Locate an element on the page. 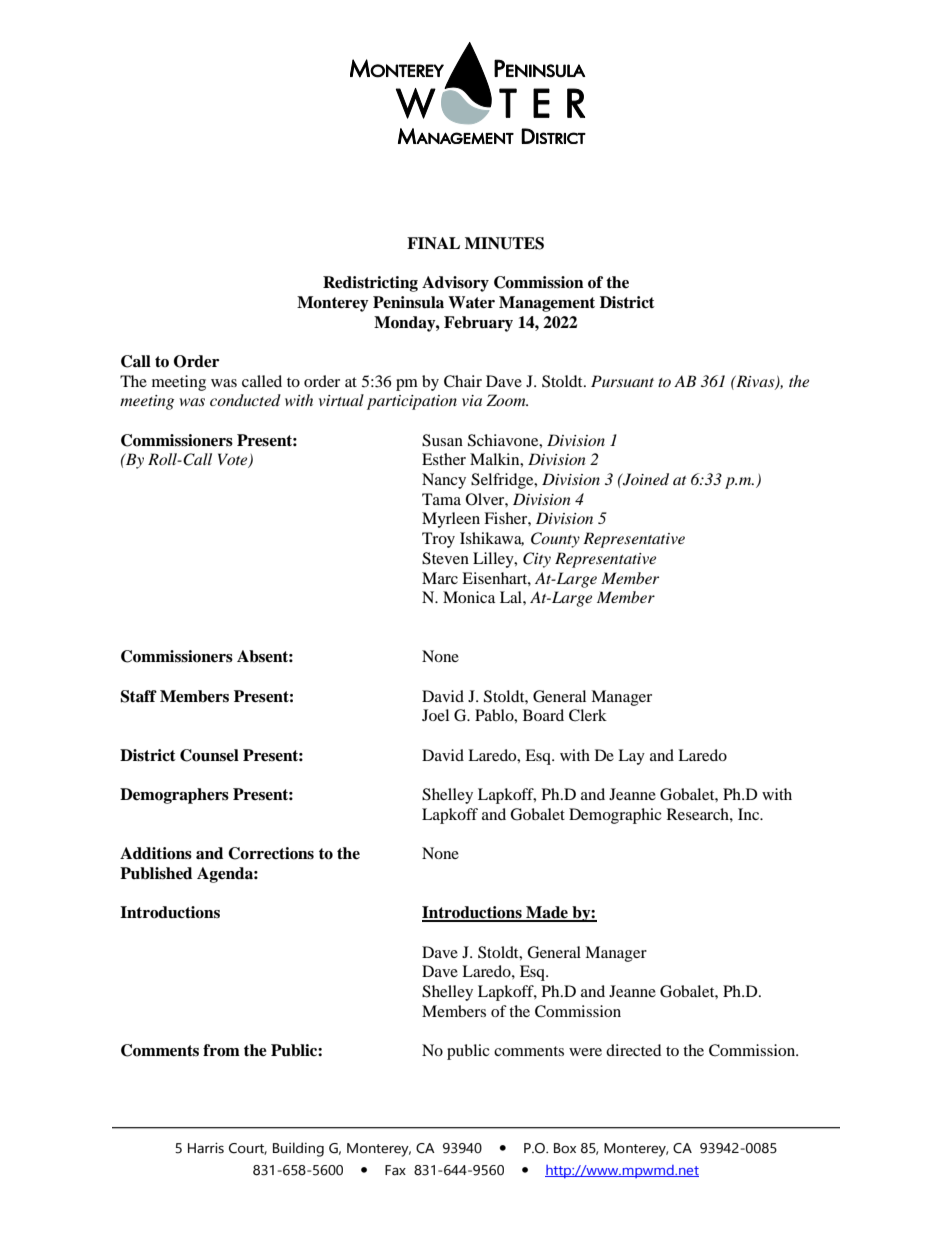  conducted is located at coordinates (245, 400).
